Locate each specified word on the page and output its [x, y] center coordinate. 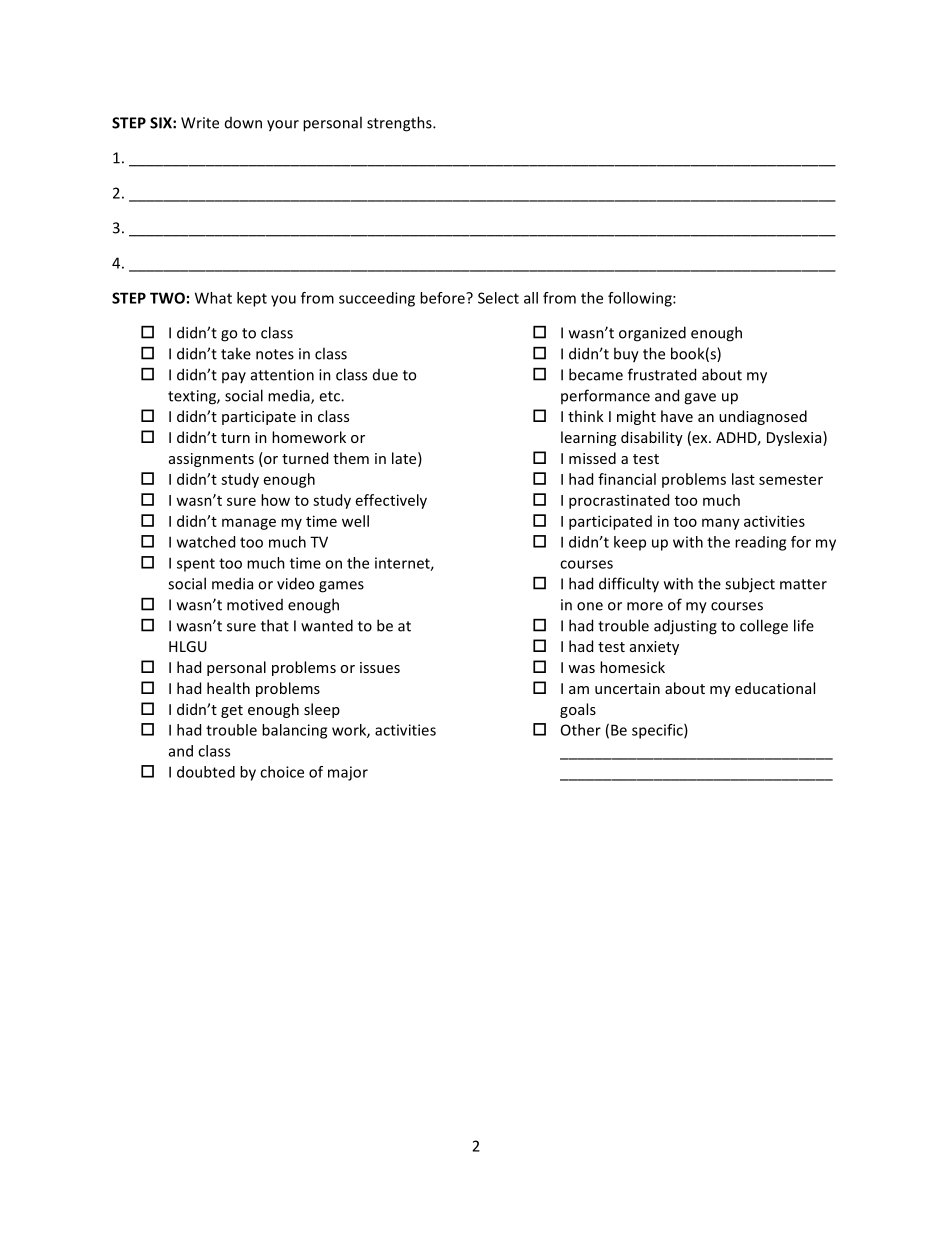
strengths [400, 124]
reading [760, 543]
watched [206, 542]
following [641, 299]
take [236, 353]
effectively [391, 501]
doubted [206, 772]
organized [652, 334]
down [243, 123]
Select [498, 298]
